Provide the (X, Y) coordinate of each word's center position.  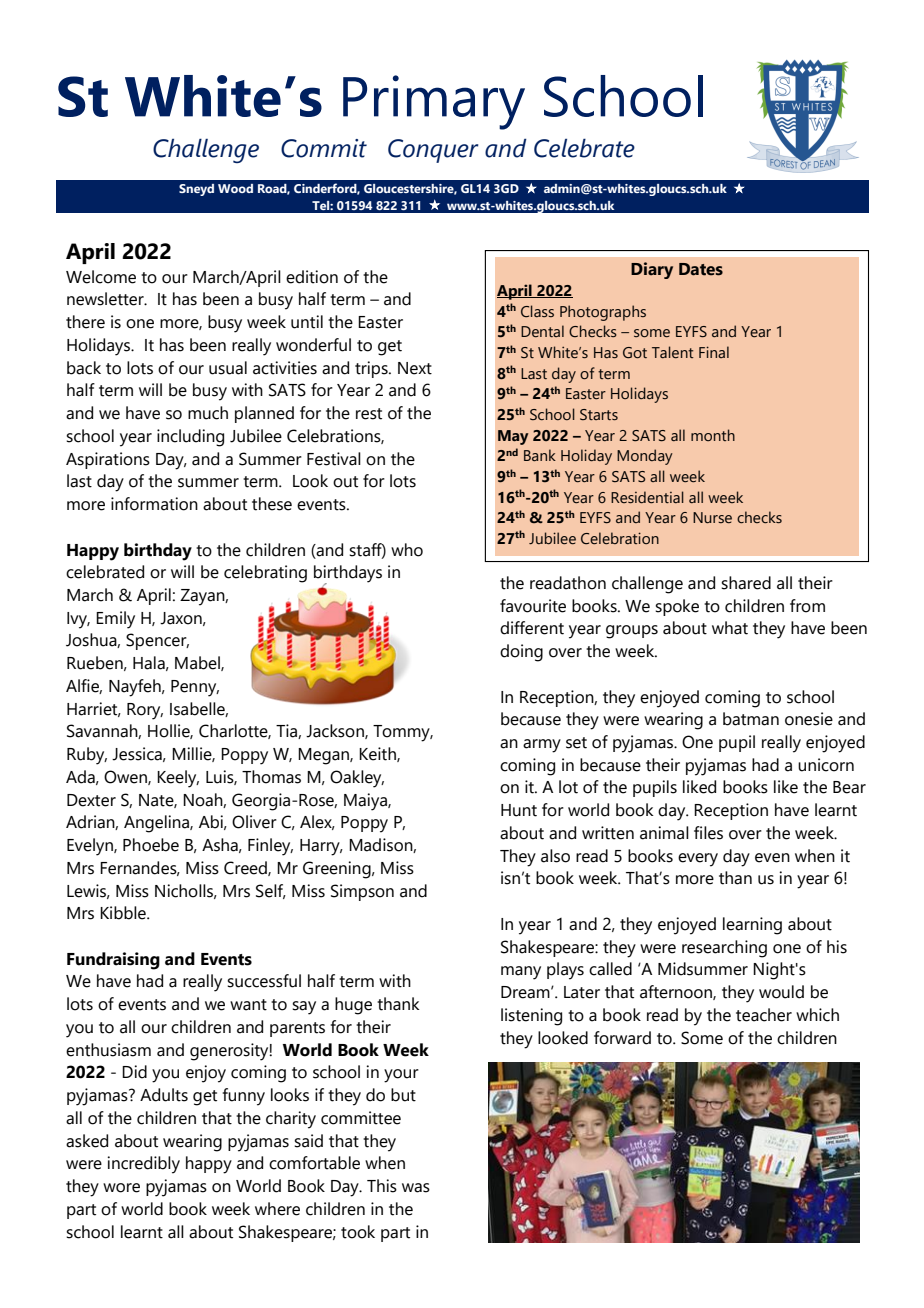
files (708, 833)
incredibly (143, 1165)
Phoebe (151, 845)
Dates (701, 269)
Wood (235, 188)
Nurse (712, 518)
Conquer (433, 151)
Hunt (519, 810)
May (513, 437)
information (154, 504)
